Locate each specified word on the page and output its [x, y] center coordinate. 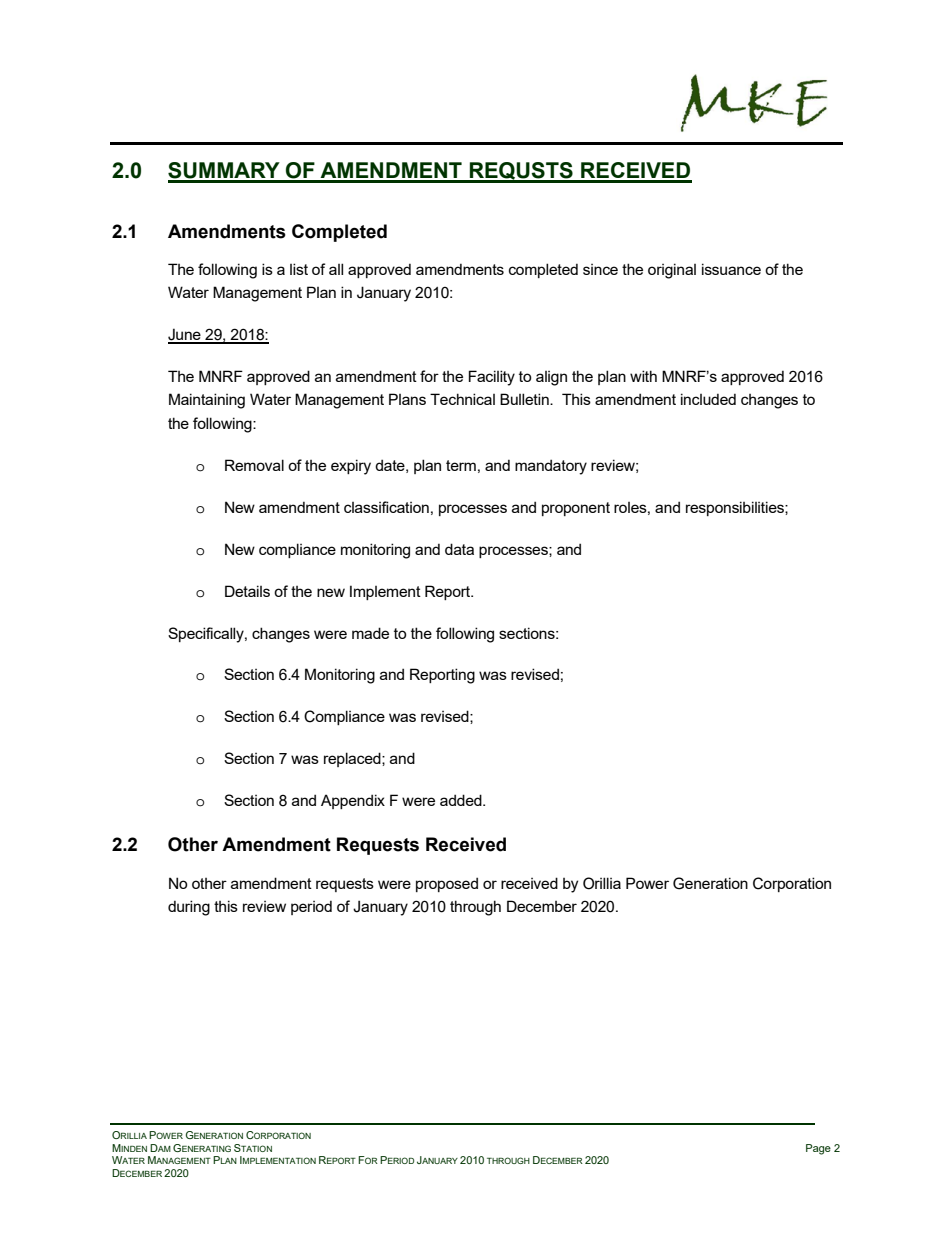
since [600, 269]
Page [818, 1149]
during [189, 908]
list [299, 269]
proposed [447, 884]
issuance [731, 269]
